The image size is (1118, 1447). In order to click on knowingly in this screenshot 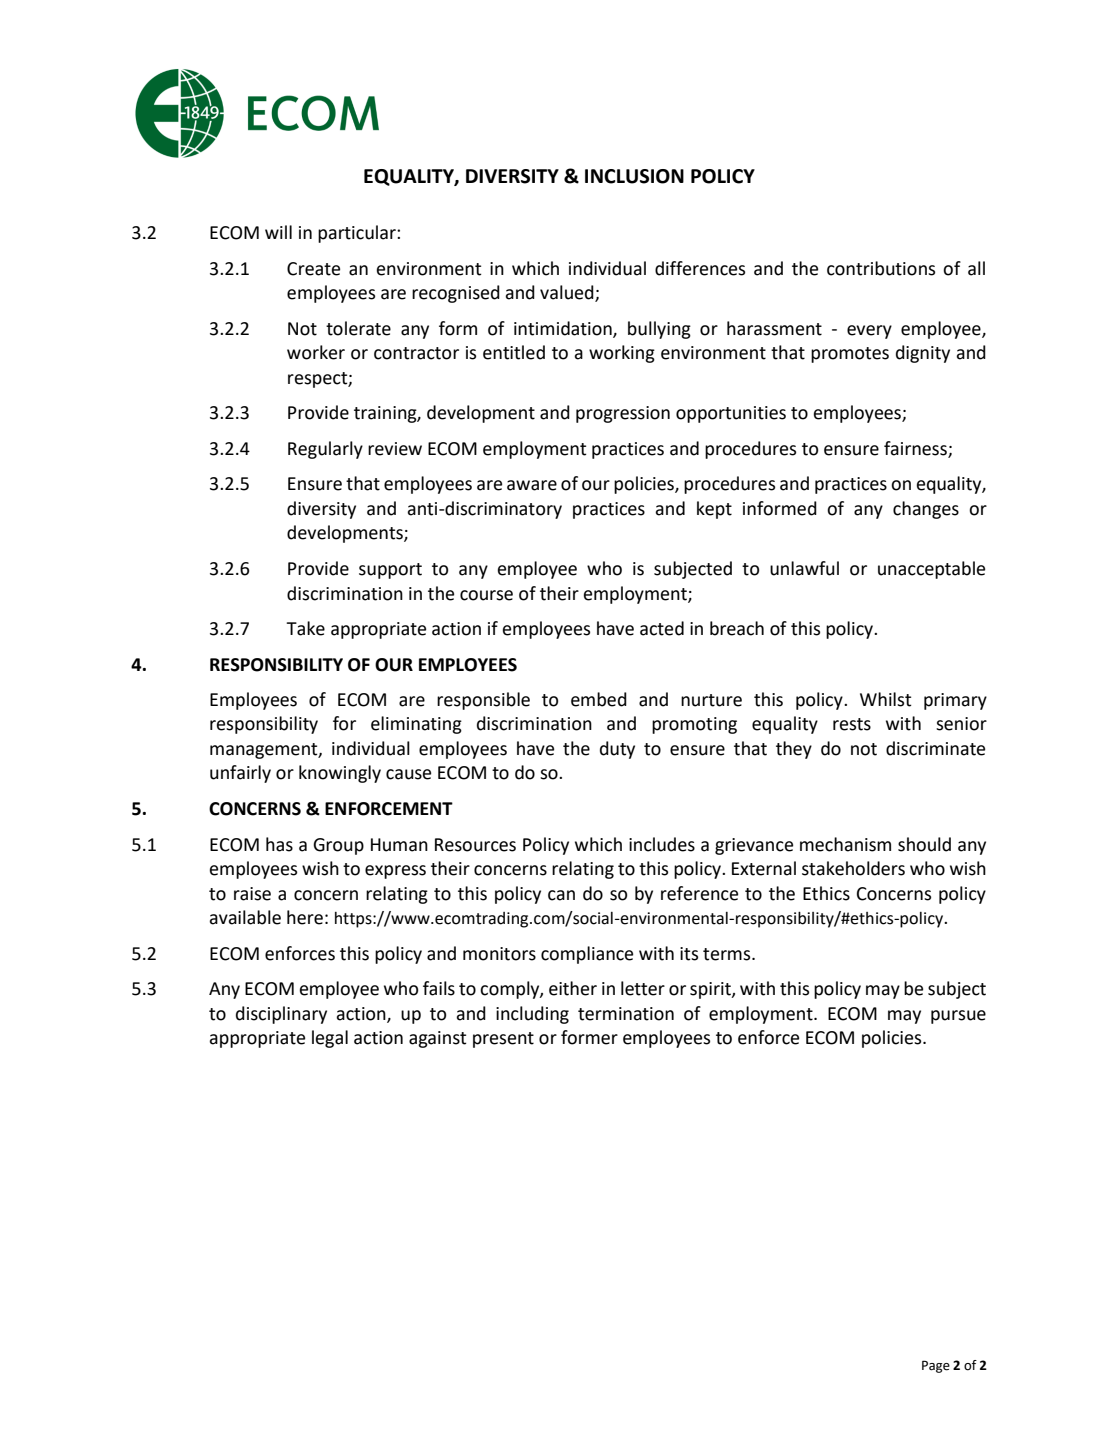, I will do `click(340, 774)`.
